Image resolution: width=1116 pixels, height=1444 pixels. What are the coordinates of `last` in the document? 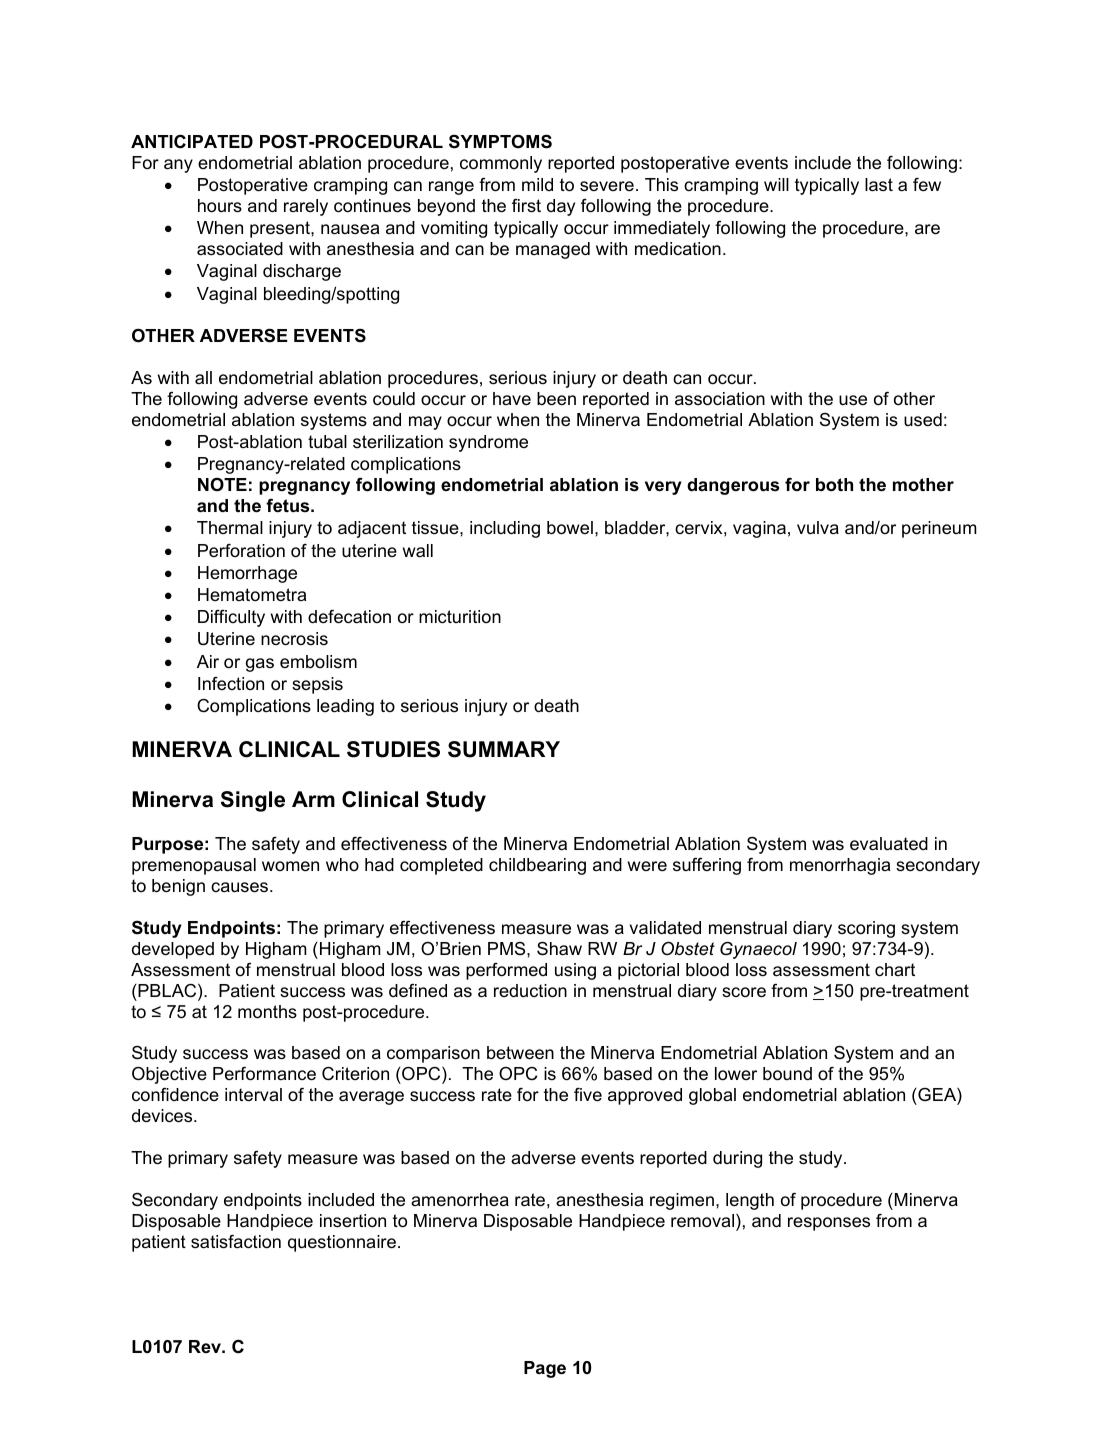 It's located at (879, 185).
